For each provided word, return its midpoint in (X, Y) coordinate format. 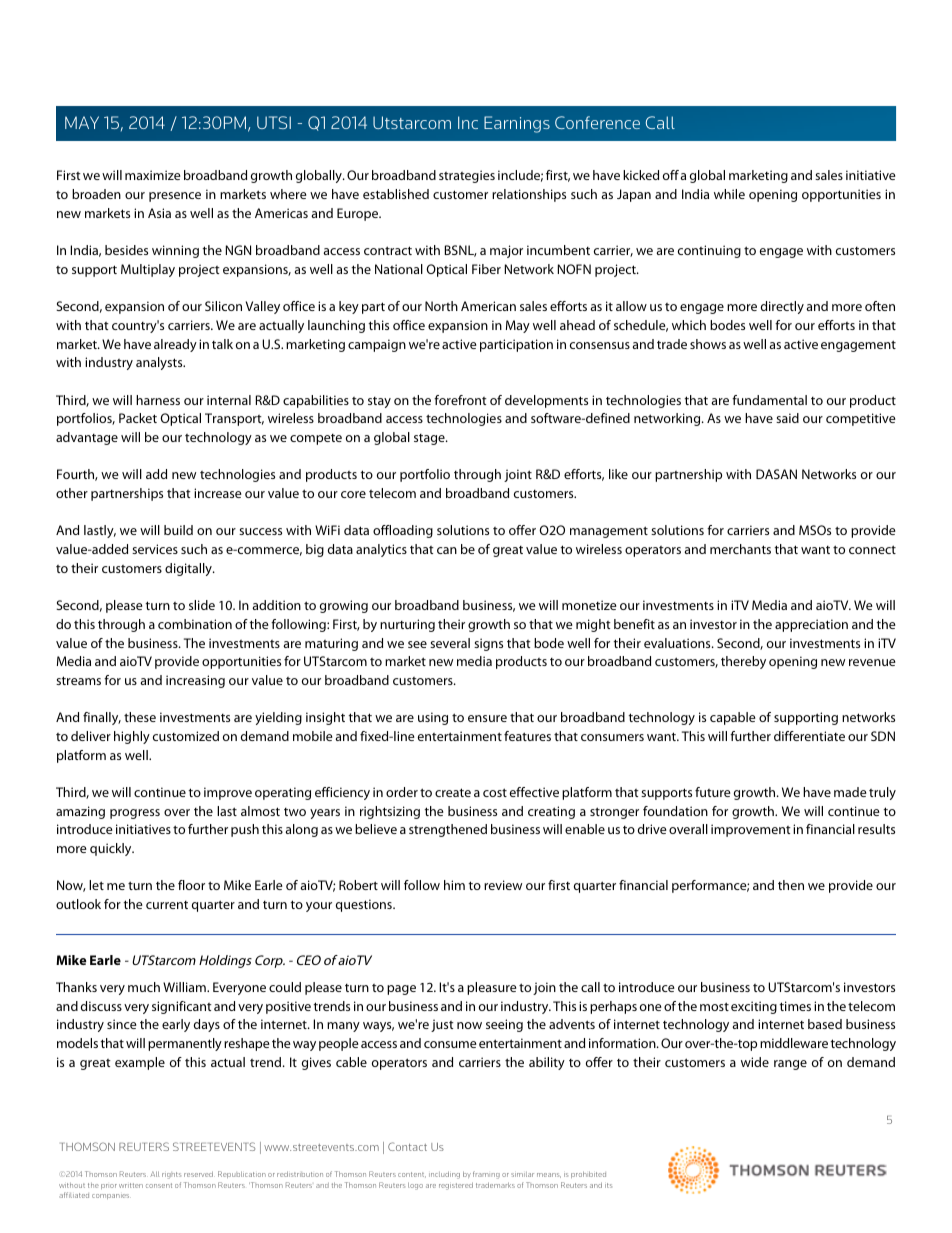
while (729, 194)
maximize (153, 175)
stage (430, 439)
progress (135, 814)
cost (495, 792)
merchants (740, 549)
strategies (467, 176)
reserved (198, 1174)
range (790, 1065)
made (850, 792)
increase (218, 493)
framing (486, 1175)
